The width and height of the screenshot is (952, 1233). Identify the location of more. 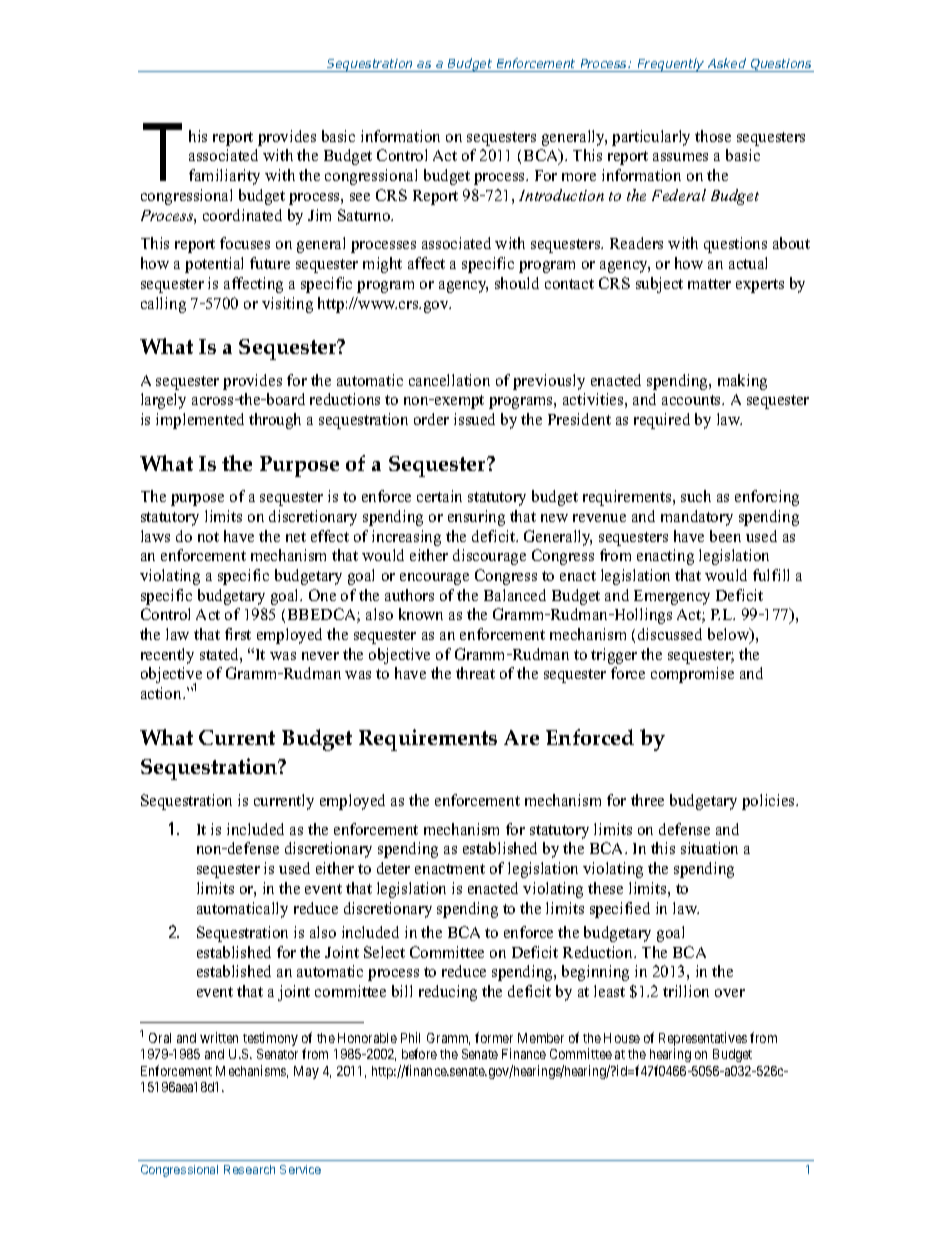
(579, 177).
